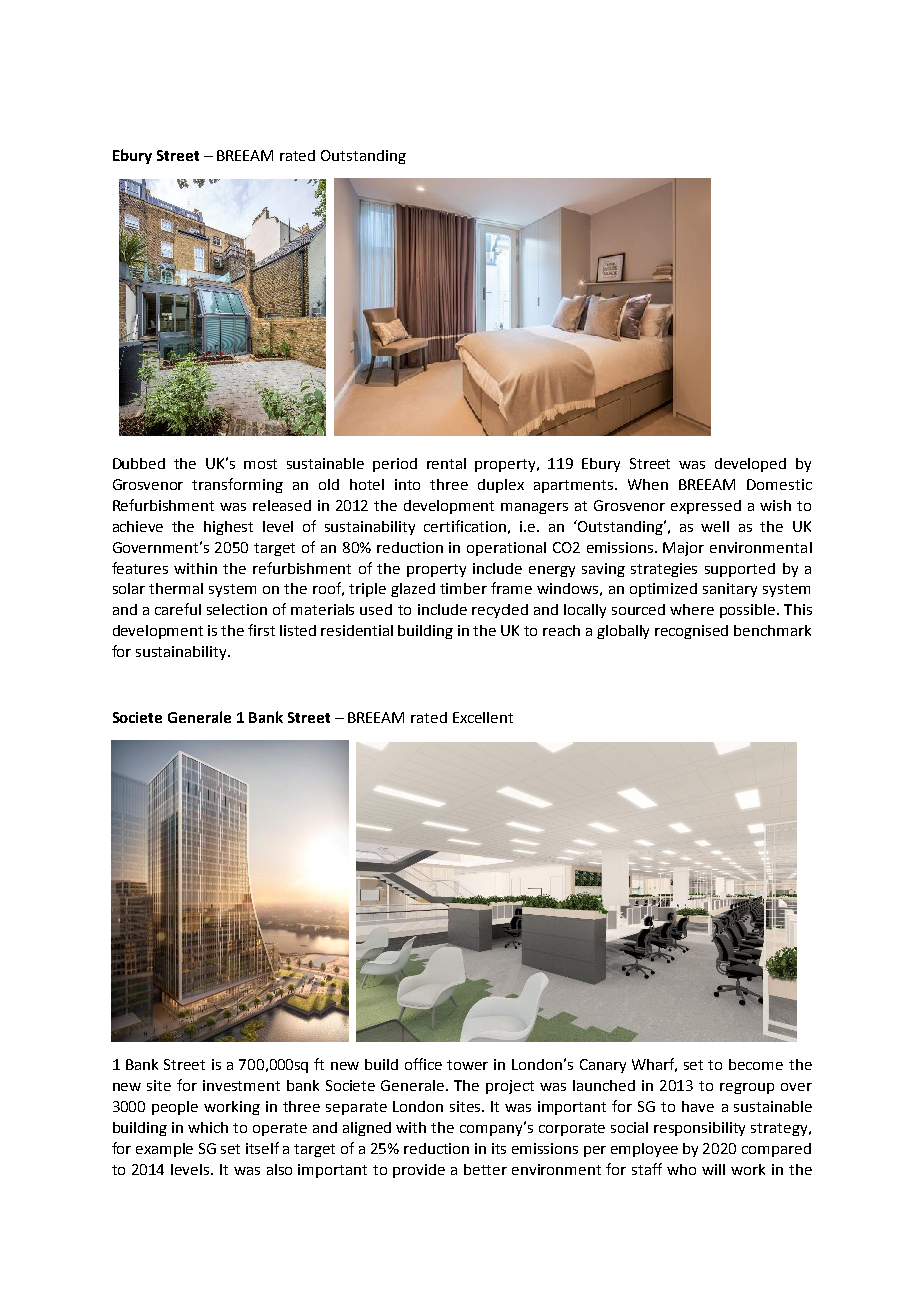 The height and width of the page is (1308, 924). What do you see at coordinates (261, 630) in the page?
I see `first` at bounding box center [261, 630].
